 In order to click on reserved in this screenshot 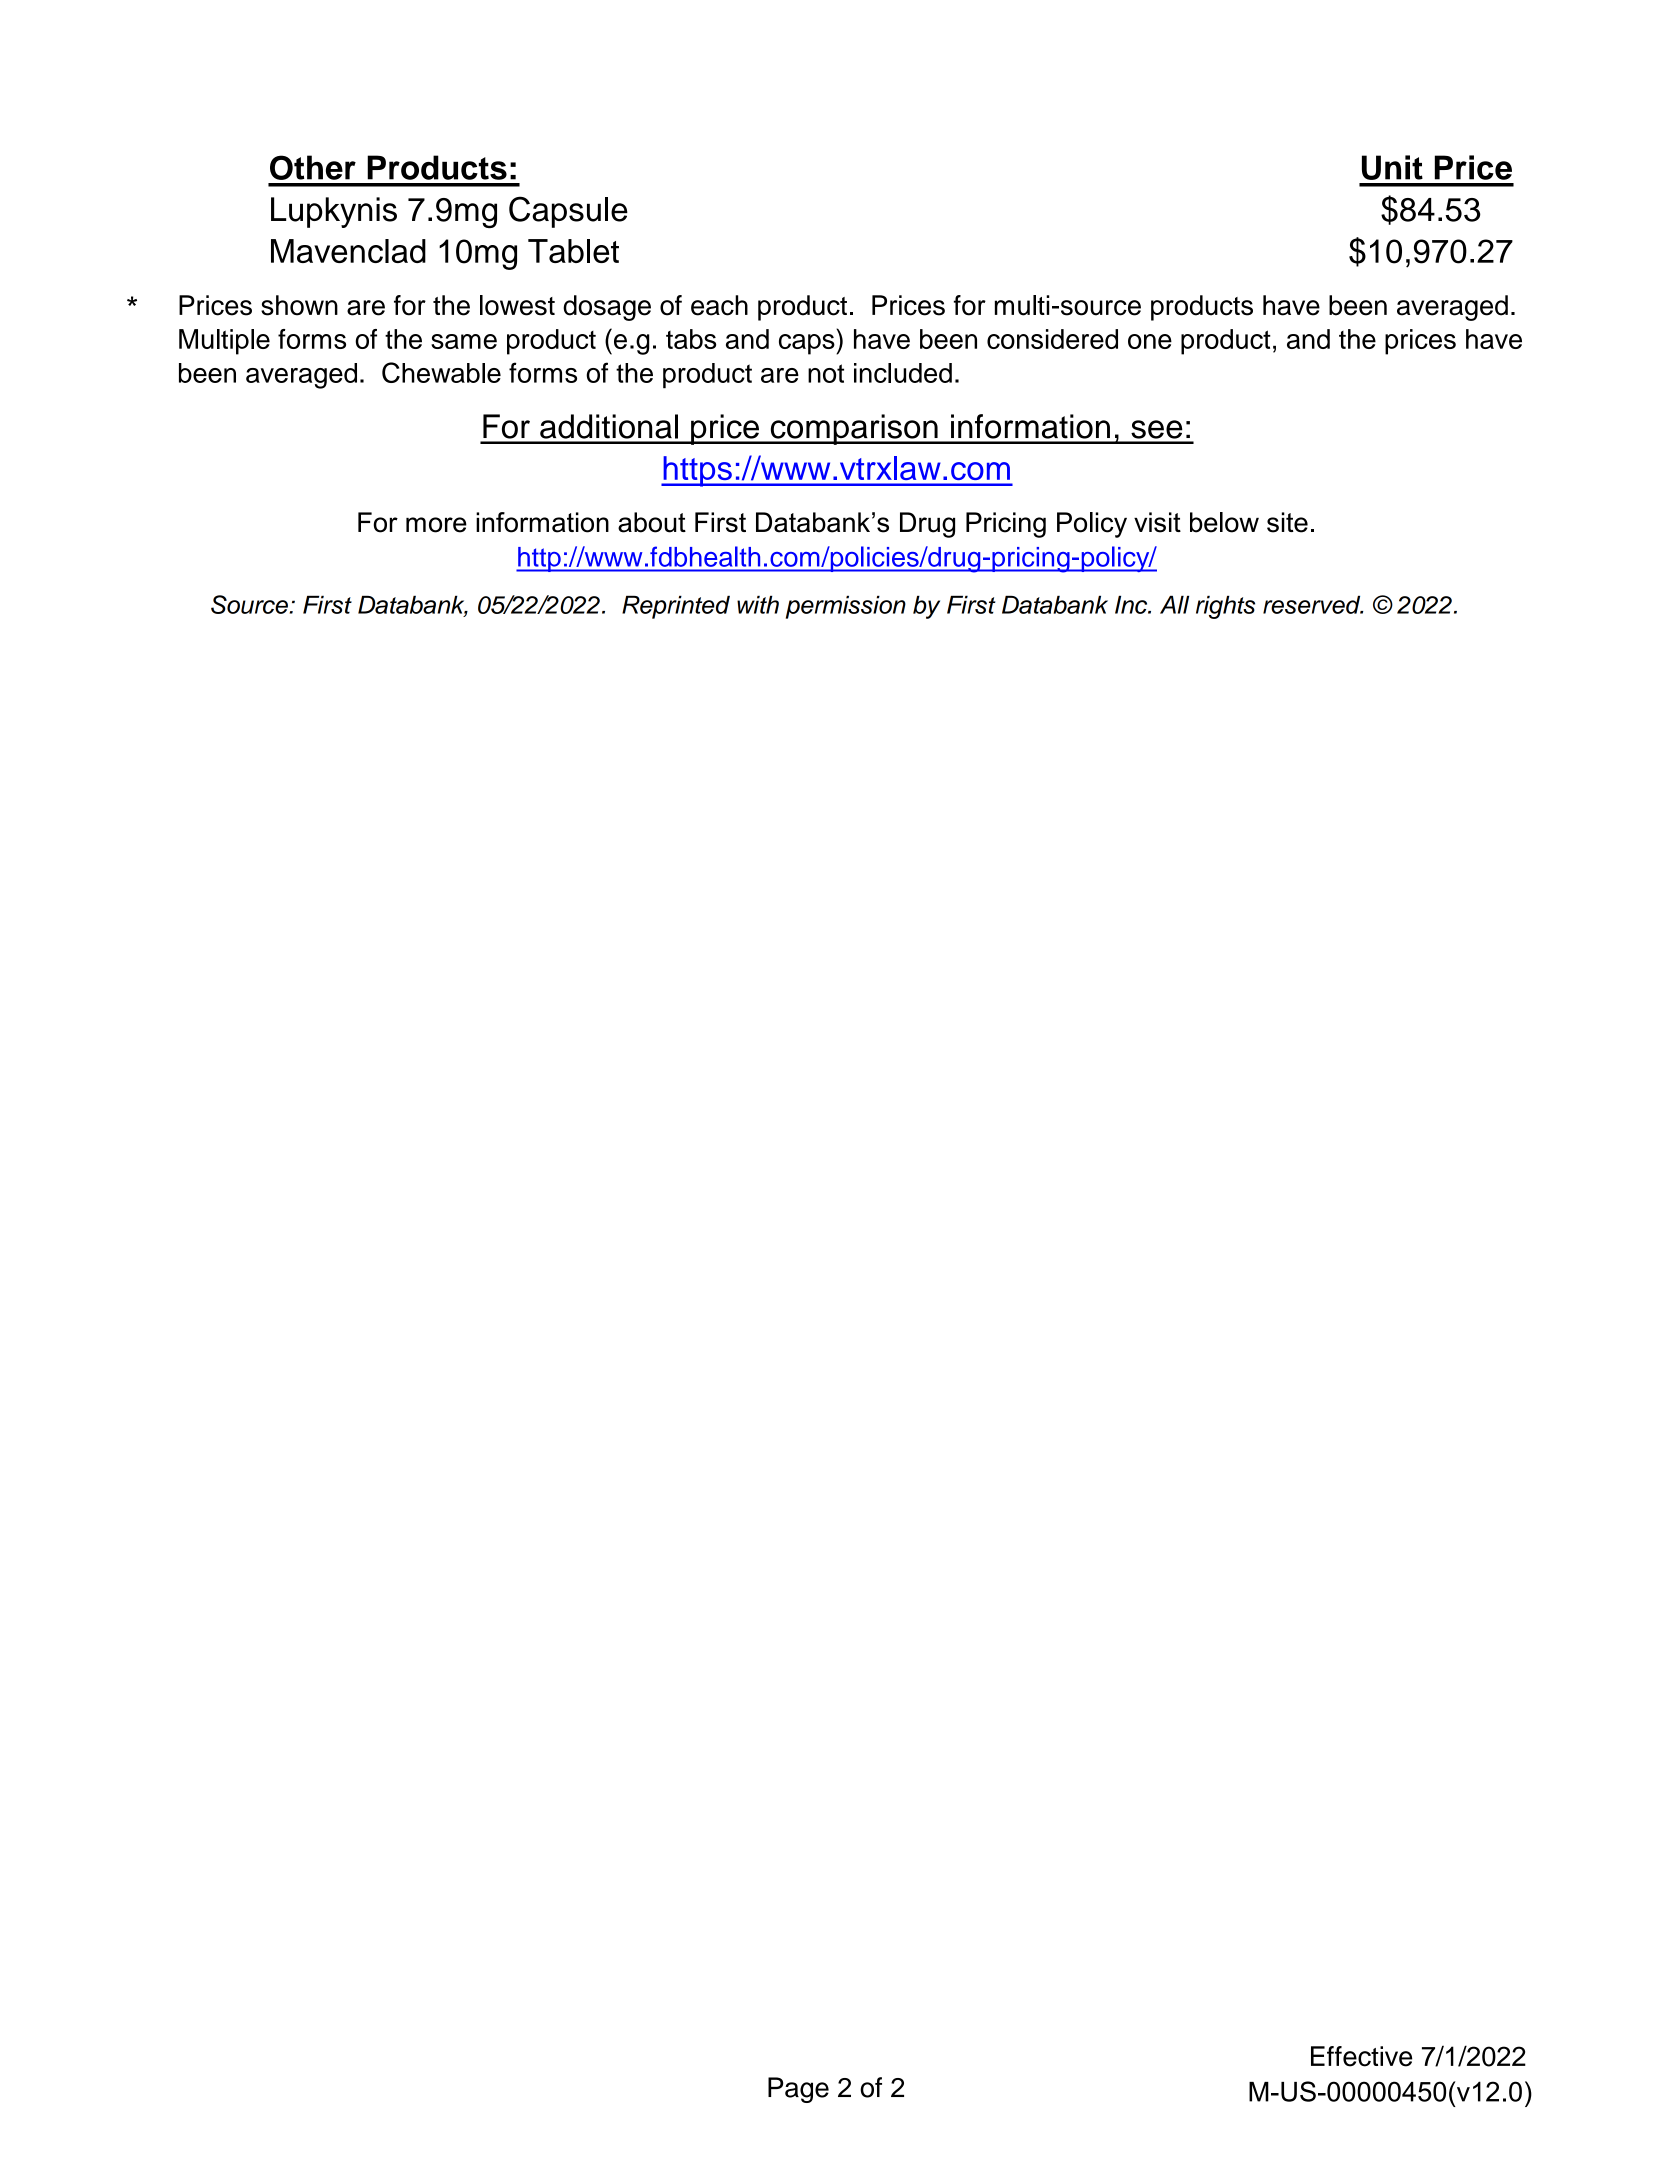, I will do `click(1313, 604)`.
